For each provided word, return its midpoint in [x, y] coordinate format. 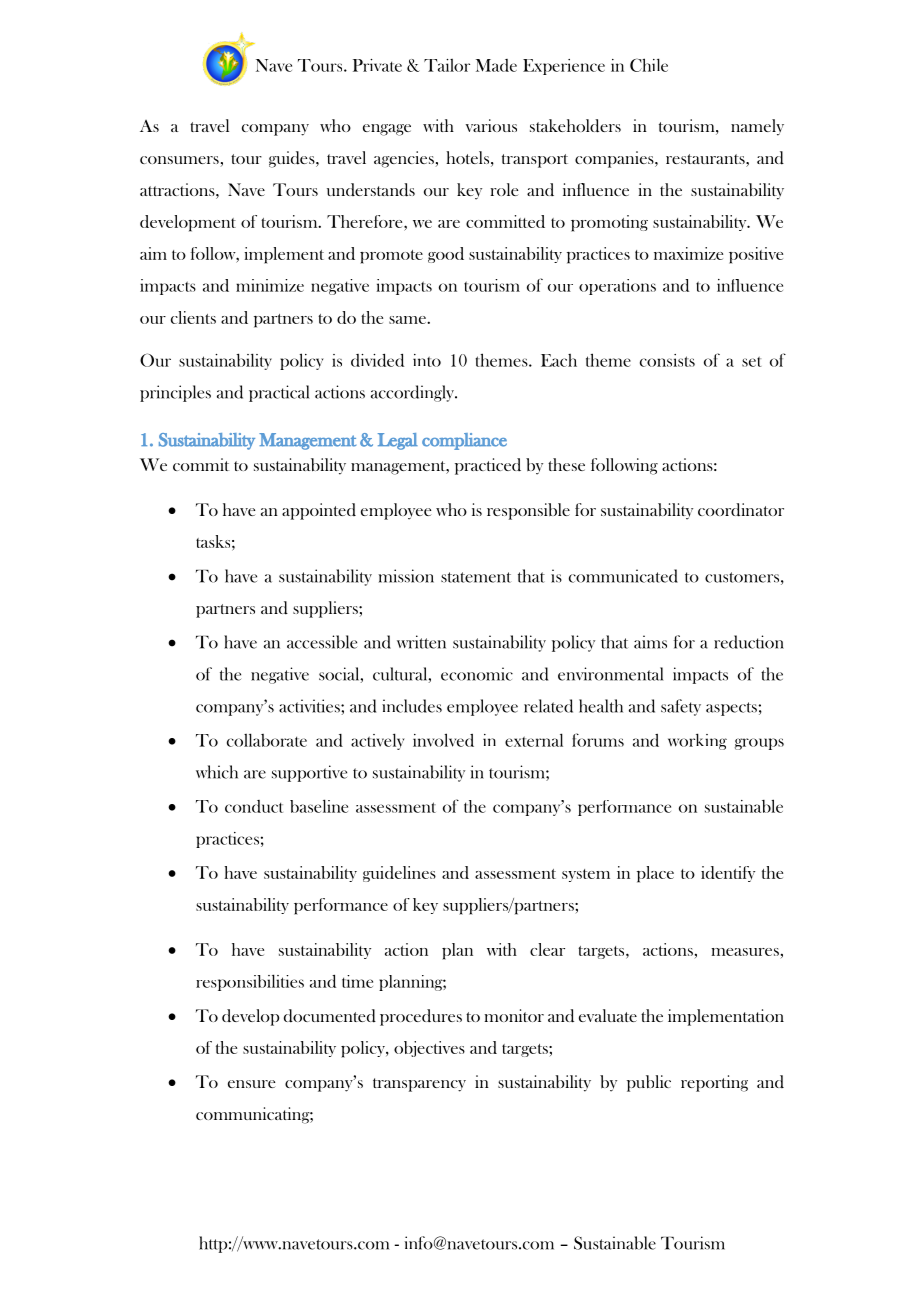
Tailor [447, 65]
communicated [623, 576]
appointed [319, 511]
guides [293, 159]
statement [476, 577]
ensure [251, 1084]
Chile [649, 65]
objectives [429, 1049]
